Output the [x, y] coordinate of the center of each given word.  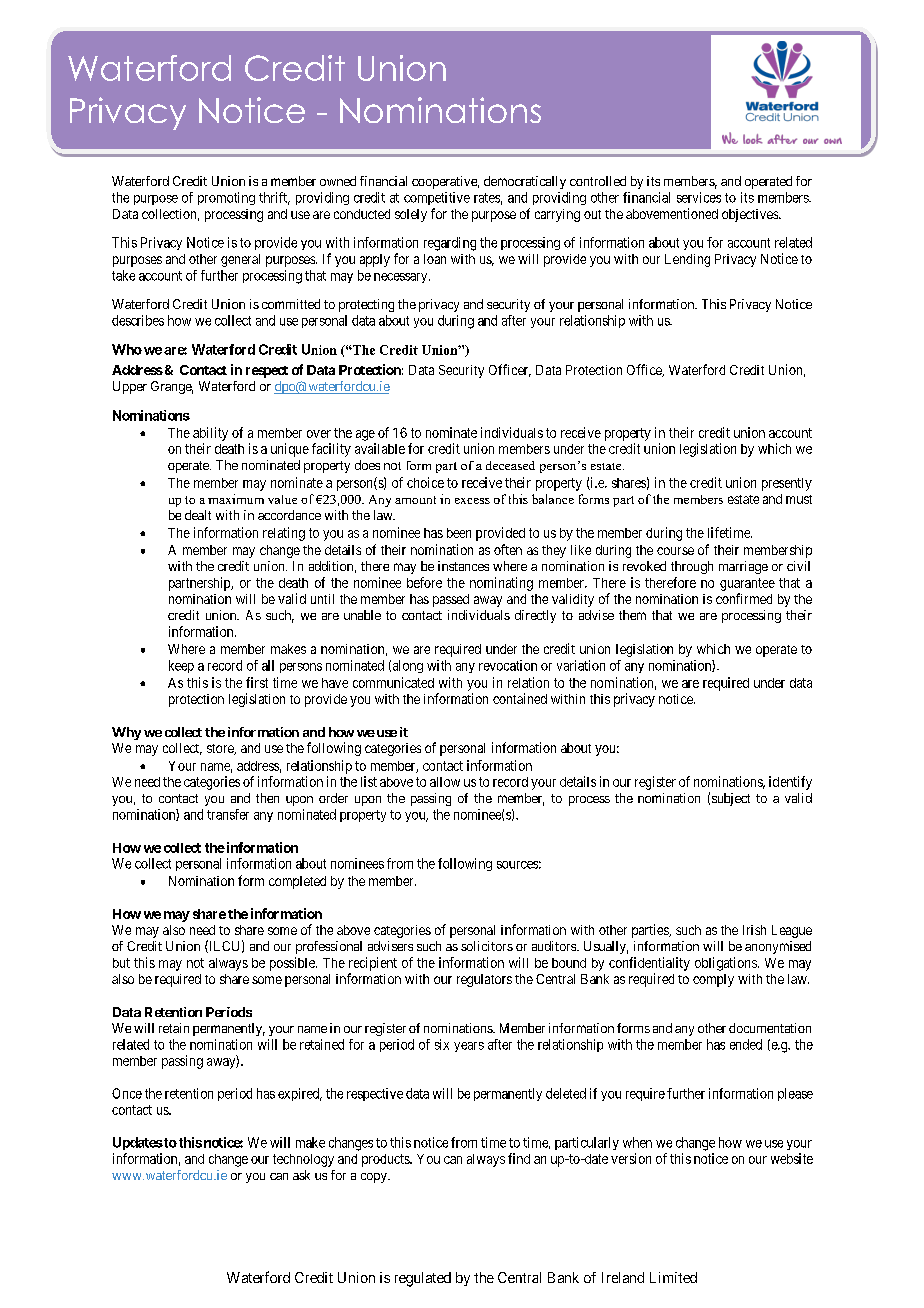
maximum [236, 499]
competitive [437, 198]
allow [445, 782]
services [699, 197]
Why [126, 733]
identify [790, 783]
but [121, 963]
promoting [226, 198]
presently [787, 484]
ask [301, 1175]
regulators [484, 980]
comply [713, 980]
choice [425, 482]
